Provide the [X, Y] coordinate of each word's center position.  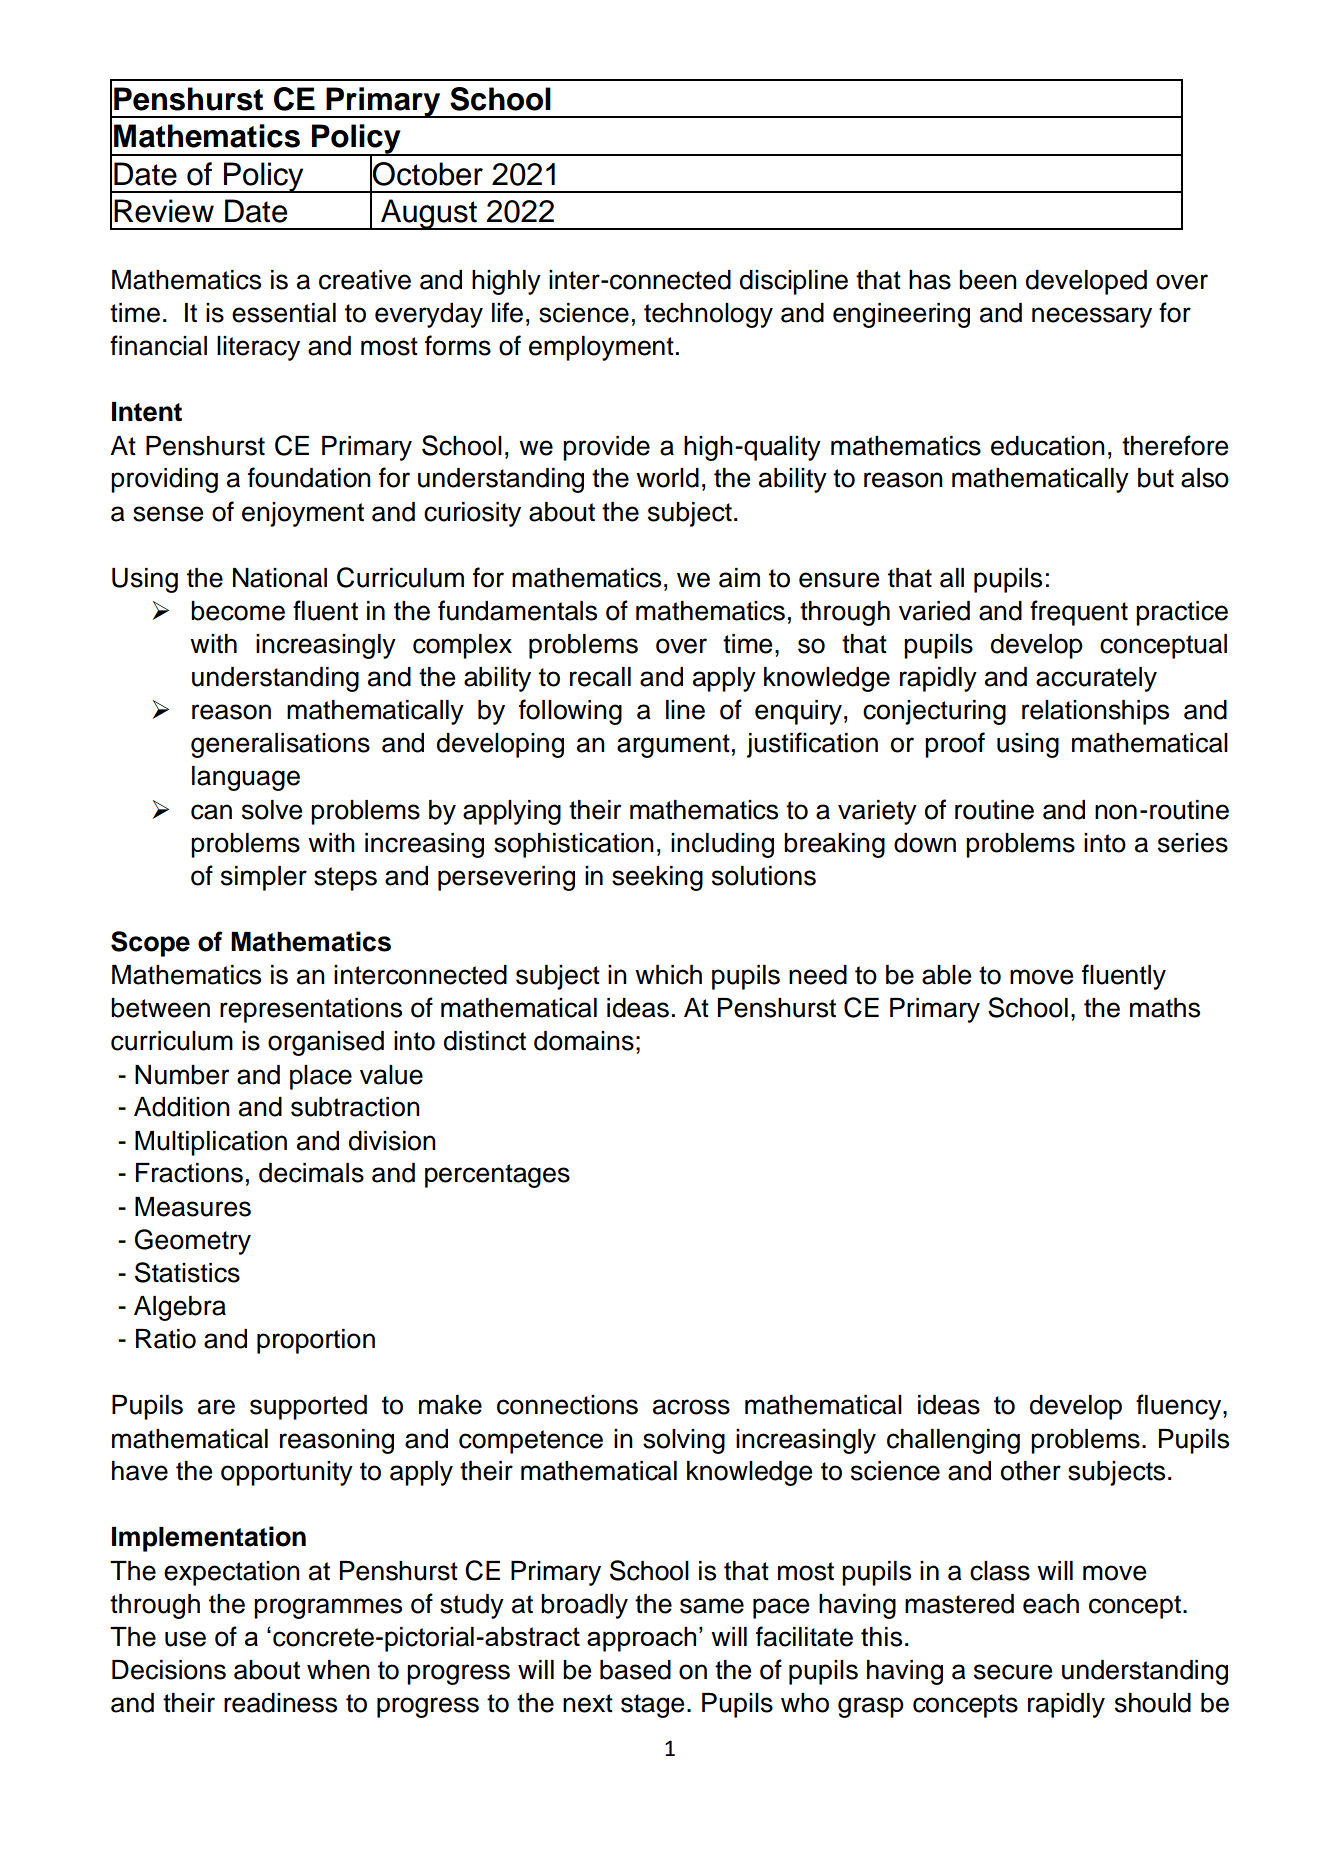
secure [1013, 1672]
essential [284, 313]
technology [708, 315]
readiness [280, 1703]
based [635, 1670]
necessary [1092, 317]
